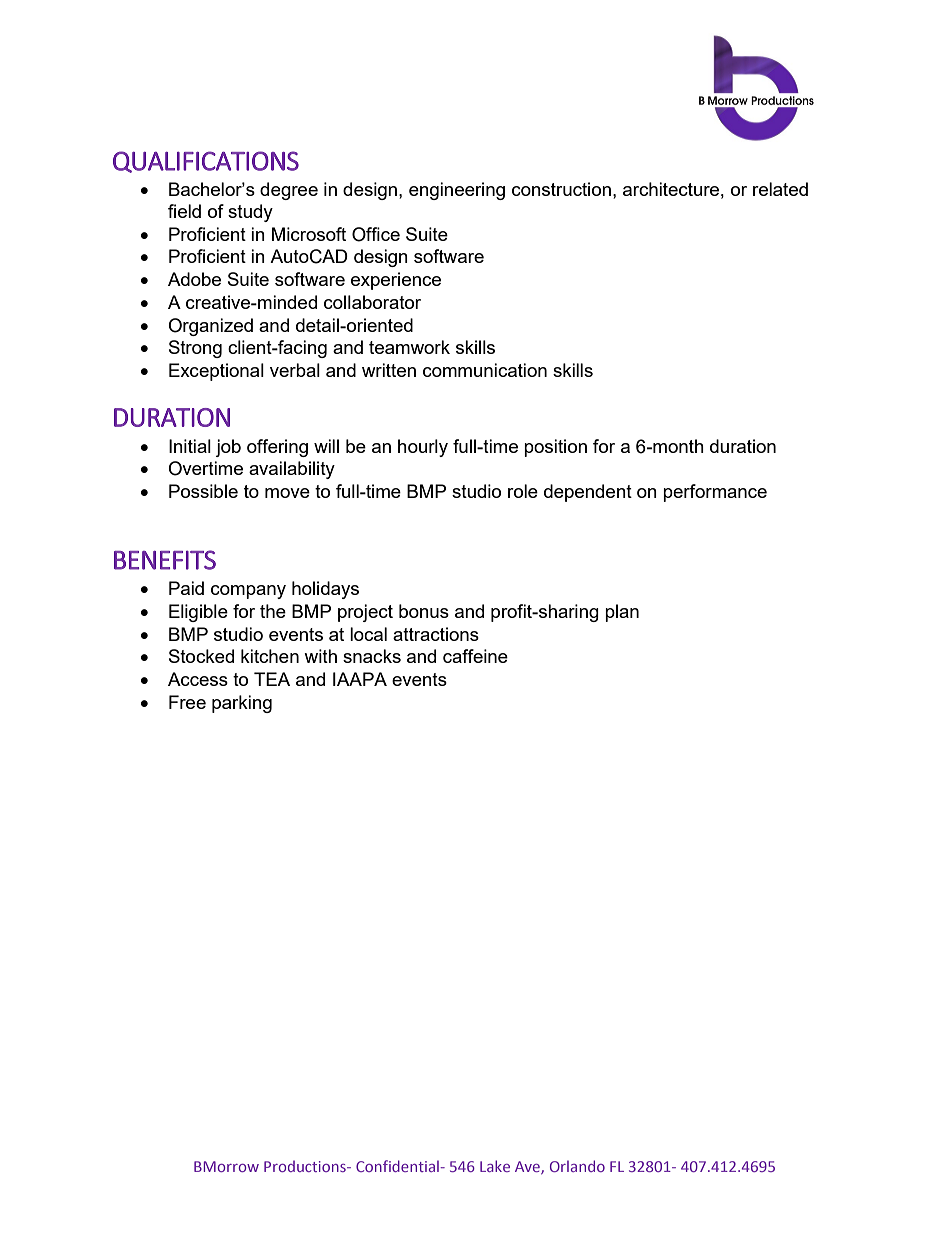 Image resolution: width=952 pixels, height=1233 pixels. What do you see at coordinates (495, 1166) in the page?
I see `Lake` at bounding box center [495, 1166].
